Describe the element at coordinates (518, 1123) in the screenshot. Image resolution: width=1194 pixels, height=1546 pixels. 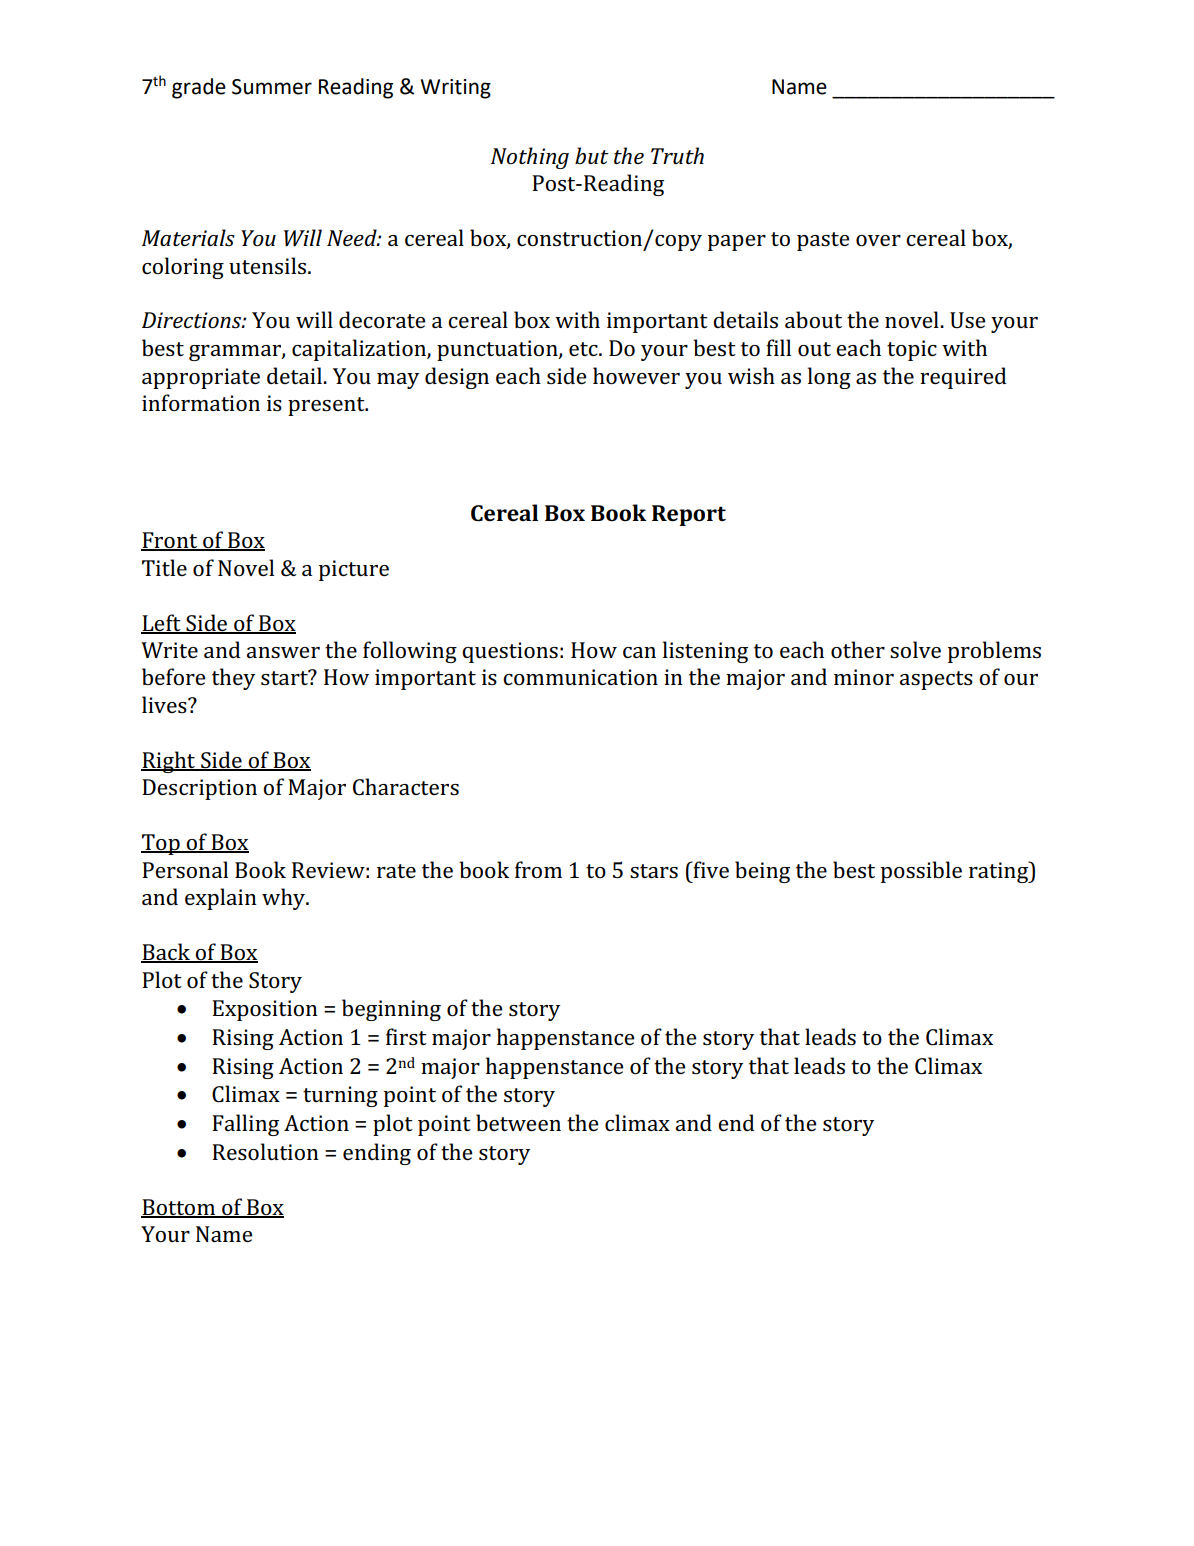
I see `between` at that location.
